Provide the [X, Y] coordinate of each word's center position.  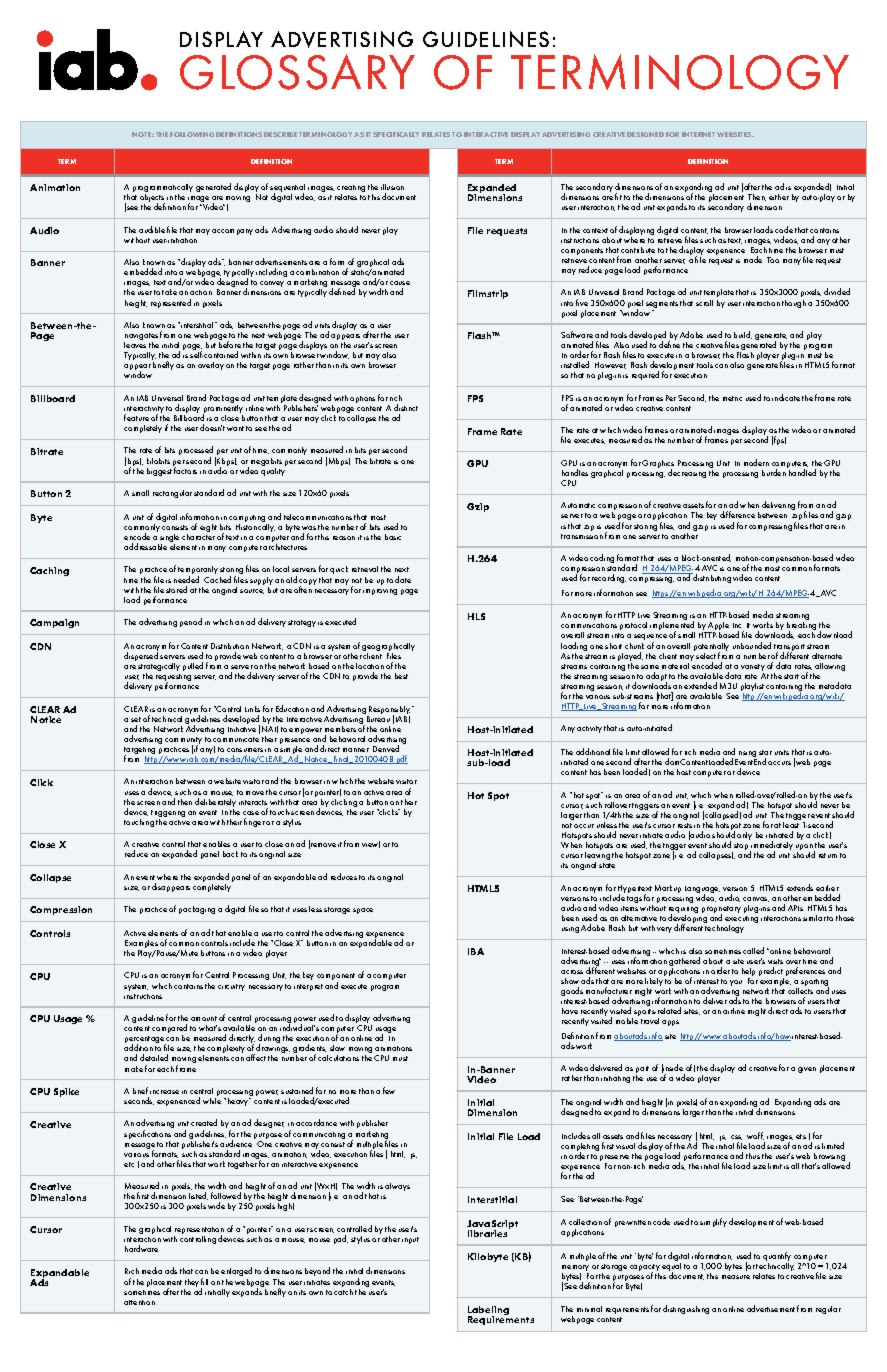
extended [700, 685]
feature [136, 417]
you [736, 983]
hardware [141, 1248]
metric [732, 398]
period [191, 622]
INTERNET [698, 134]
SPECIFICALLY [396, 134]
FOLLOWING [192, 134]
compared [169, 1030]
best [401, 676]
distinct [406, 407]
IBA [476, 951]
